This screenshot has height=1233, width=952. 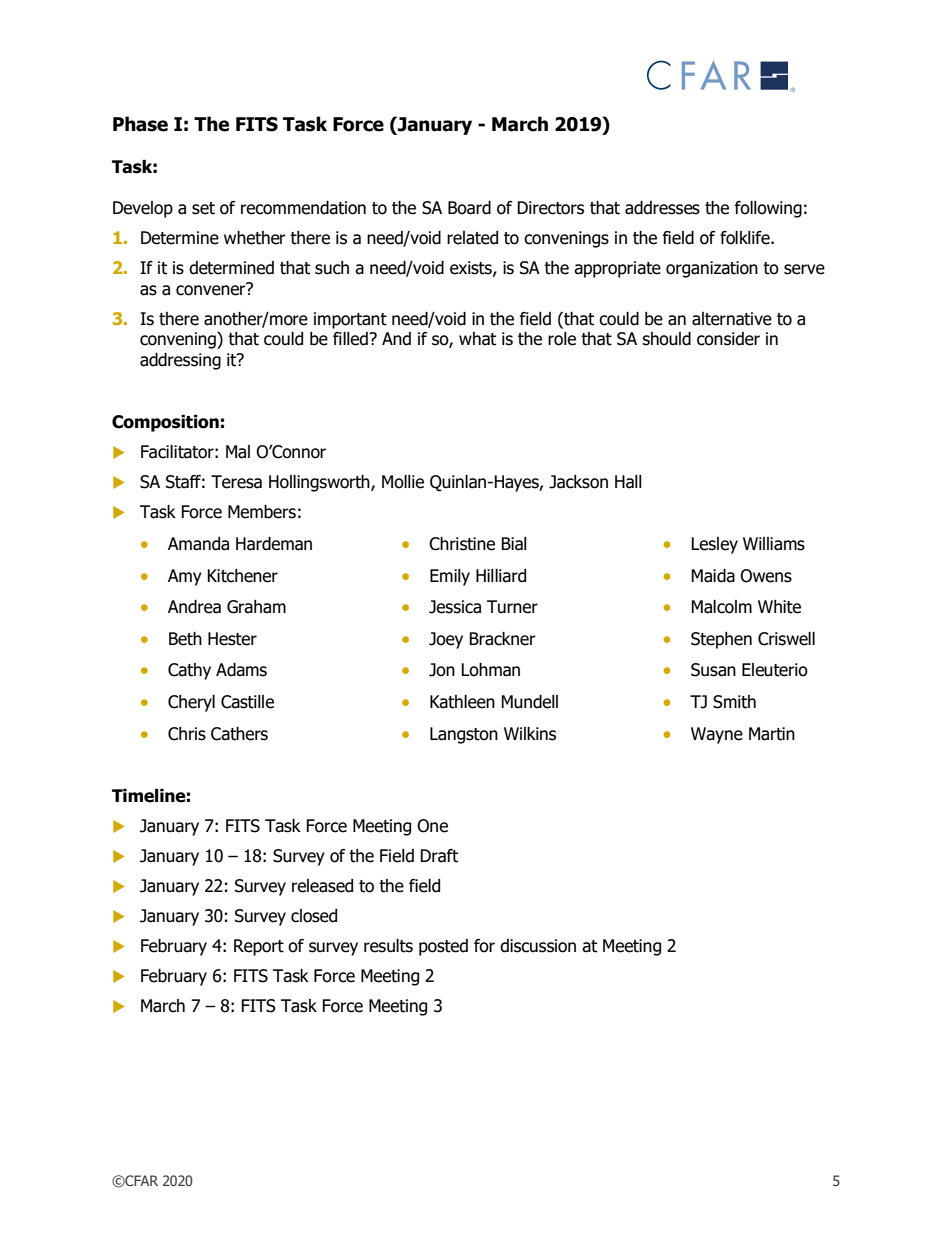 I want to click on consider, so click(x=728, y=339).
